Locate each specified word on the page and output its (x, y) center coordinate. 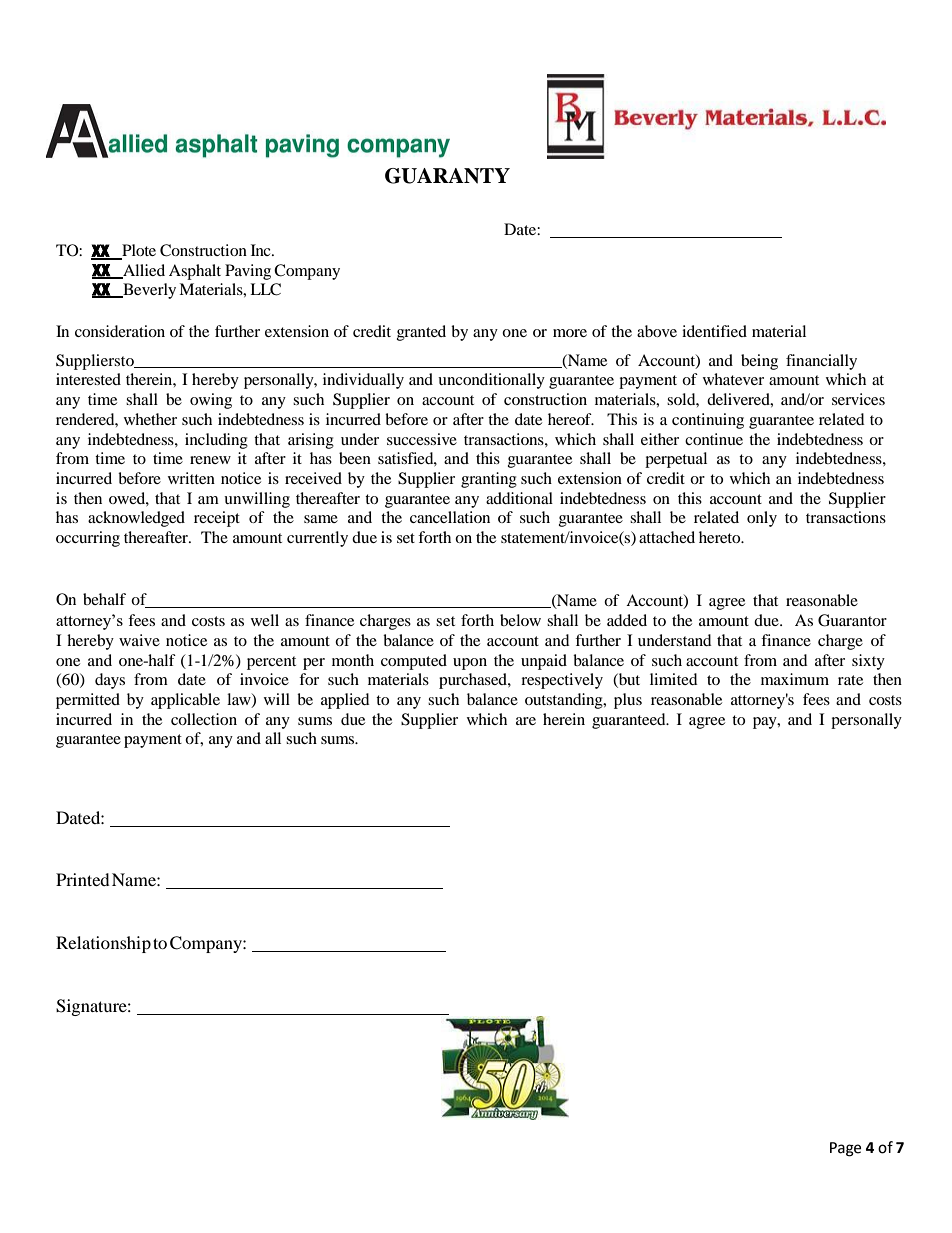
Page (845, 1149)
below (520, 620)
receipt (217, 519)
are (526, 721)
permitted (88, 701)
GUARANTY (447, 176)
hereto (721, 537)
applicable (185, 701)
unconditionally (491, 381)
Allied (143, 271)
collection (204, 719)
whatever (733, 379)
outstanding (565, 701)
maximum (795, 679)
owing (211, 401)
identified (714, 331)
